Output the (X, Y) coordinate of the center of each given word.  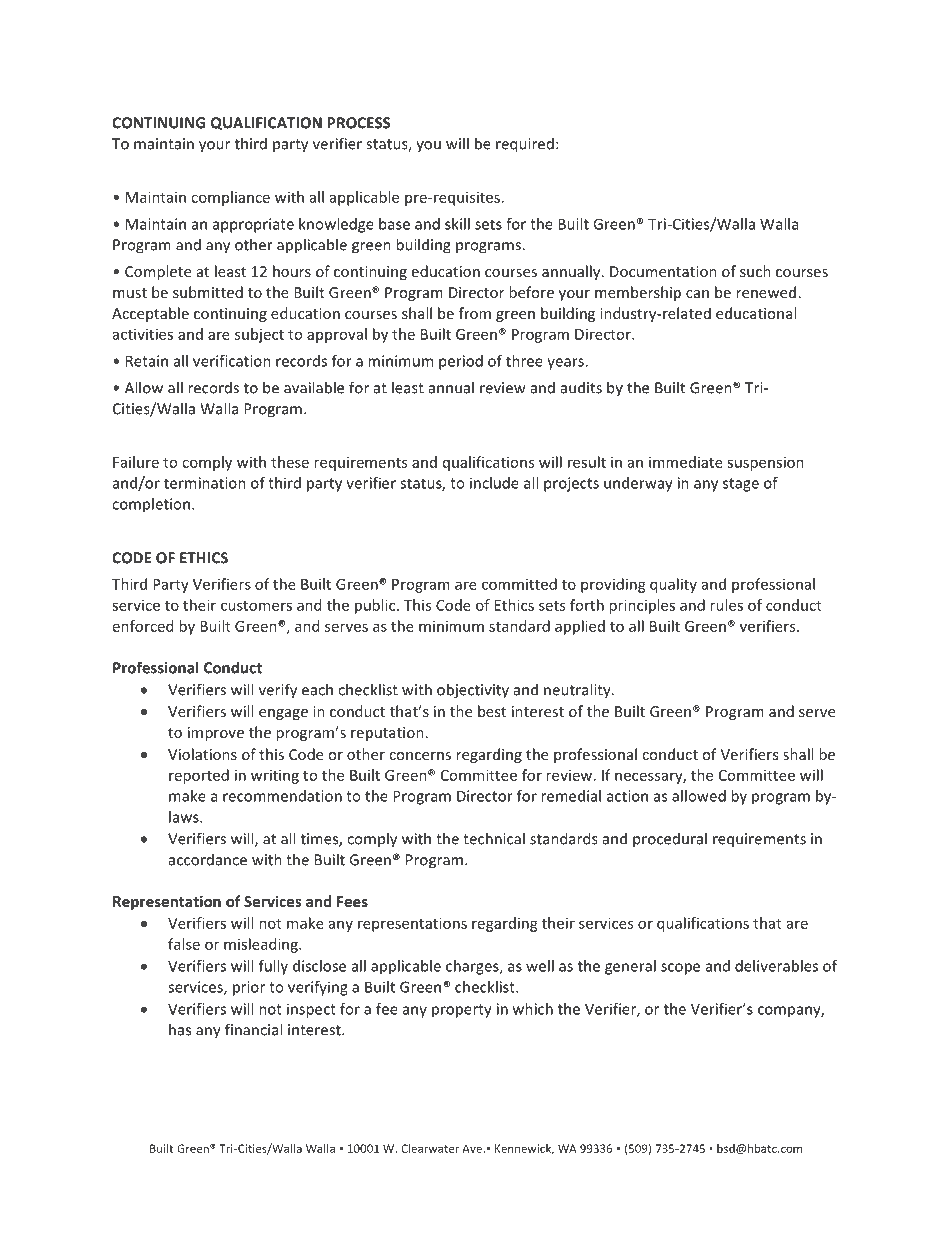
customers (256, 606)
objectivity (473, 691)
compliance (230, 198)
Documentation (663, 271)
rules (726, 605)
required (525, 145)
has (180, 1029)
